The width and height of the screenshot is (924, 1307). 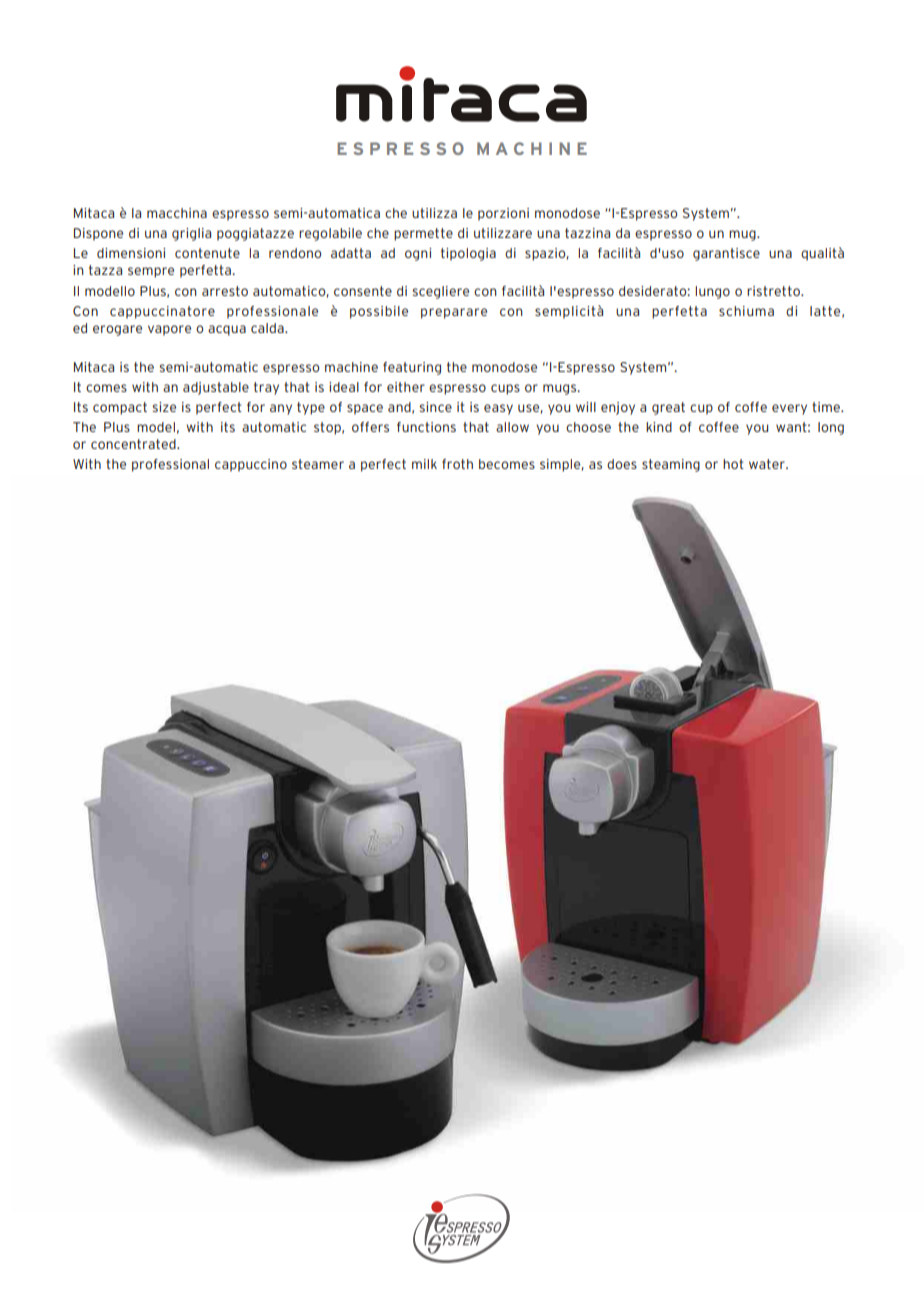 I want to click on mugs, so click(x=561, y=389).
